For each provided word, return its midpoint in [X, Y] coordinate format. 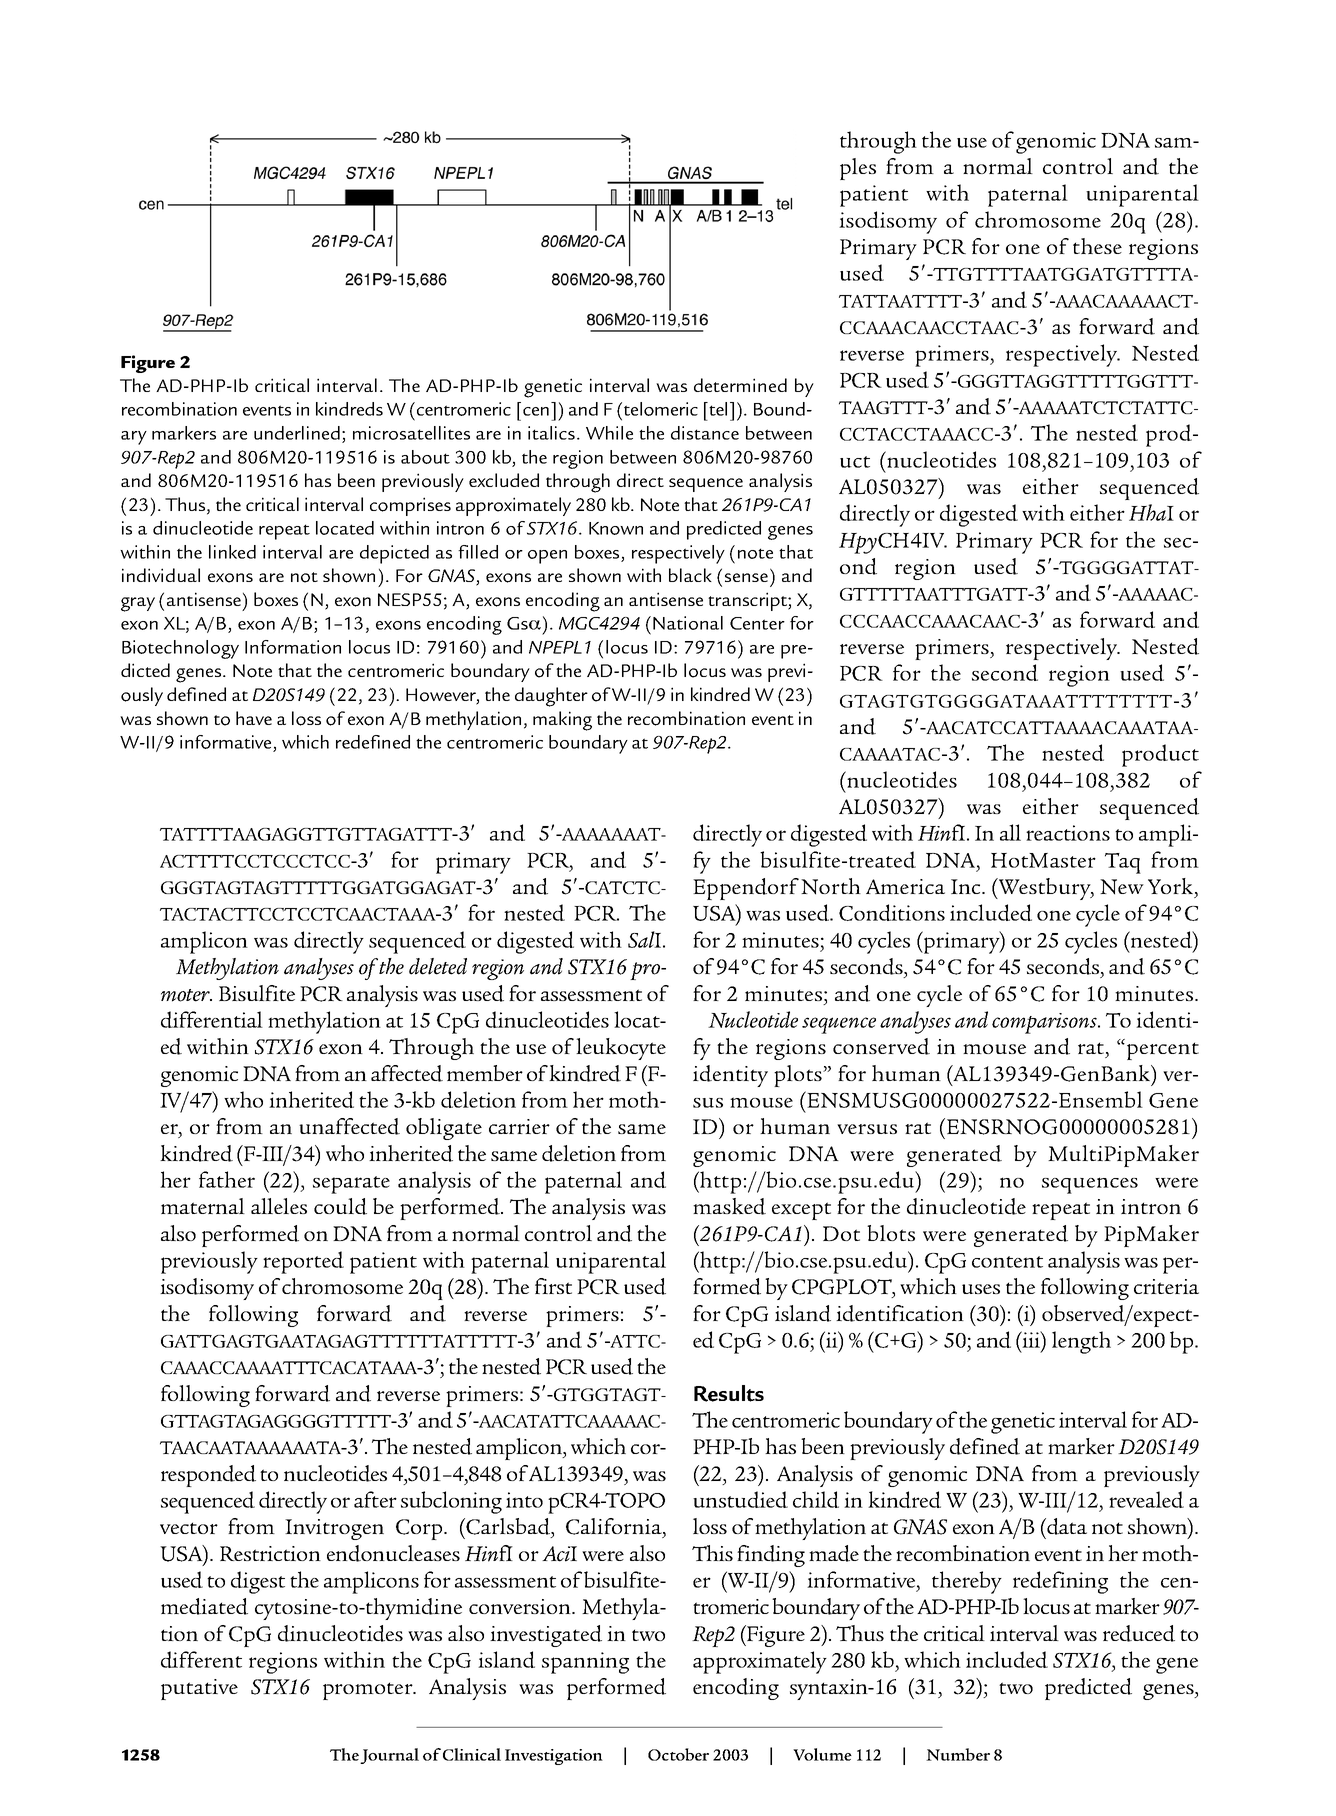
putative [199, 1689]
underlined [297, 433]
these [1097, 246]
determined [740, 385]
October [678, 1754]
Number [958, 1754]
